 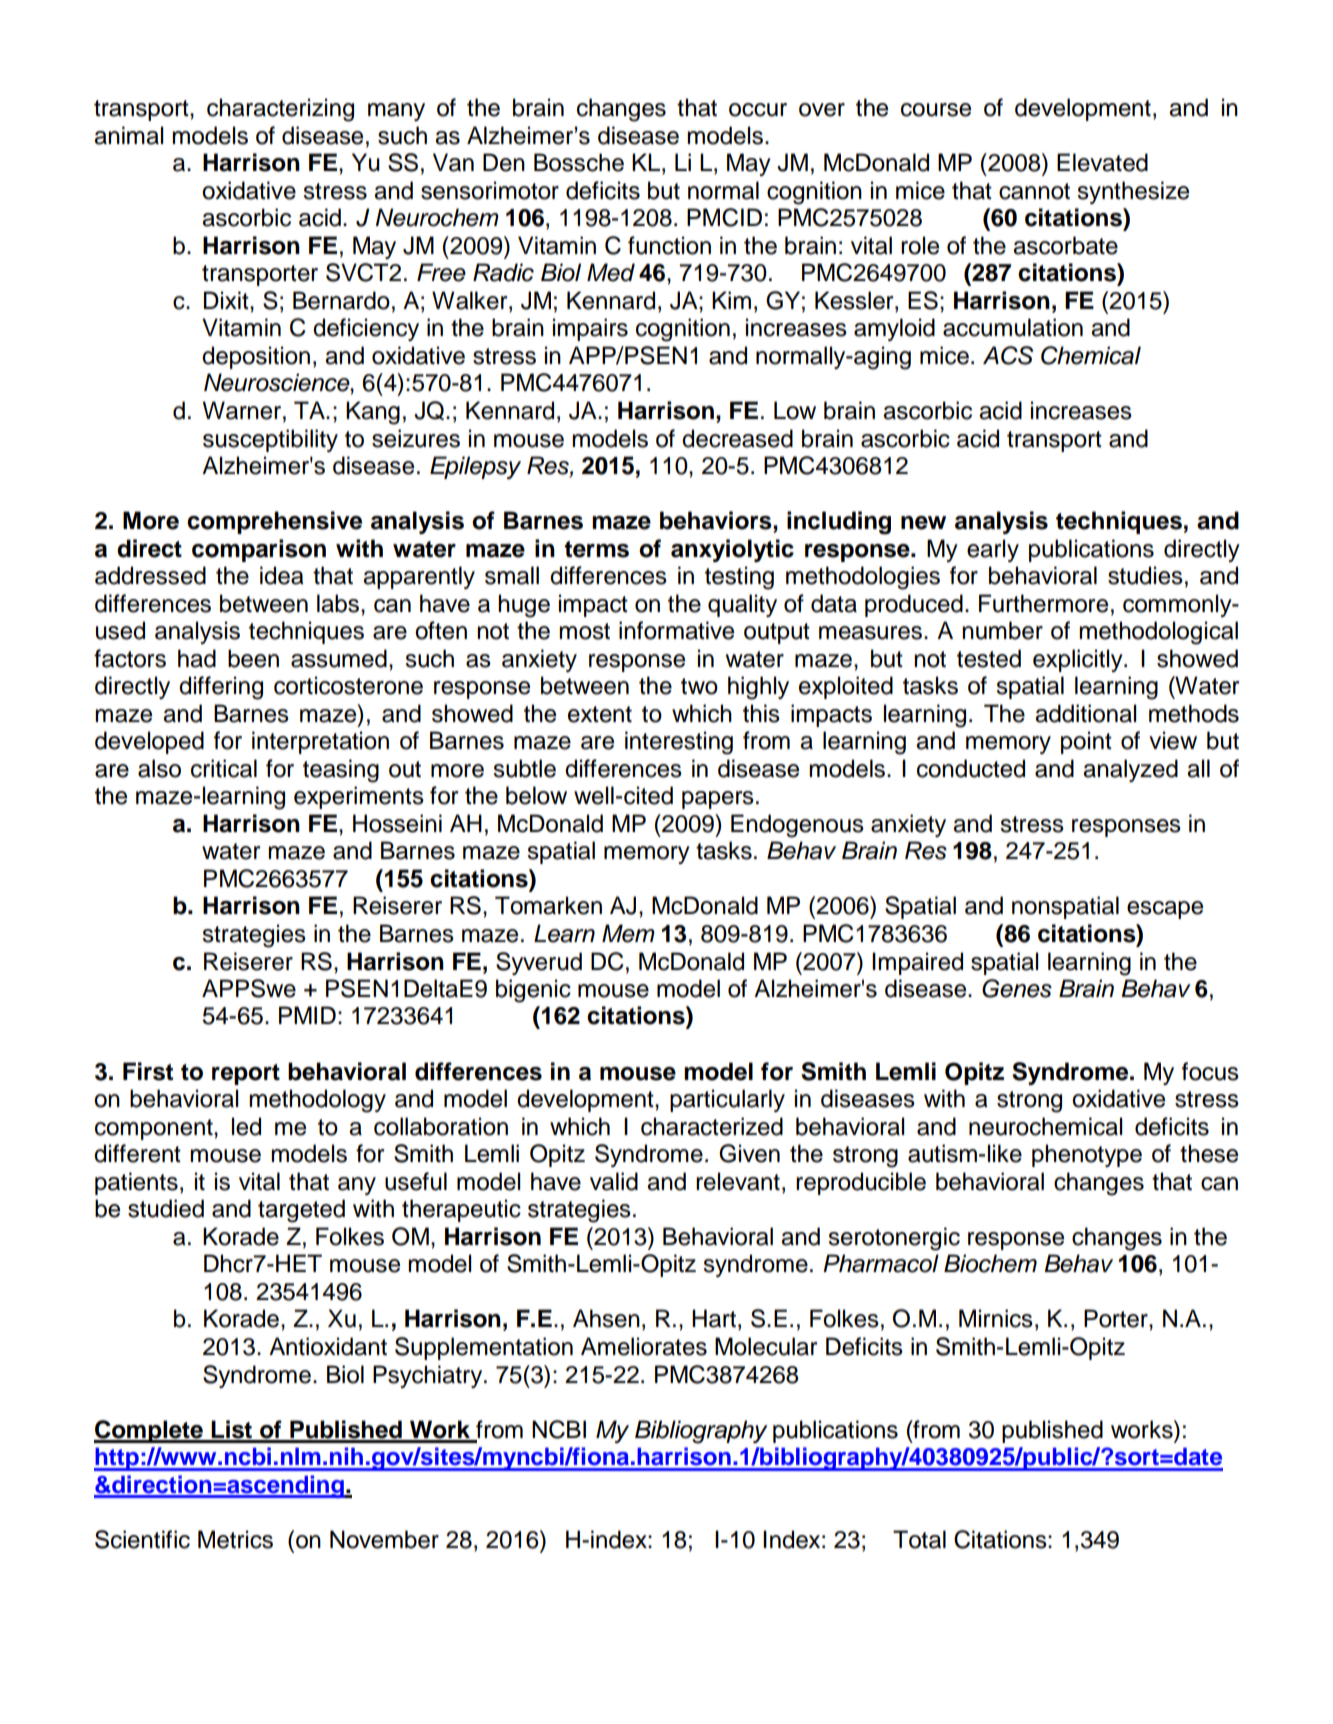 I want to click on analyzed, so click(x=1130, y=770).
